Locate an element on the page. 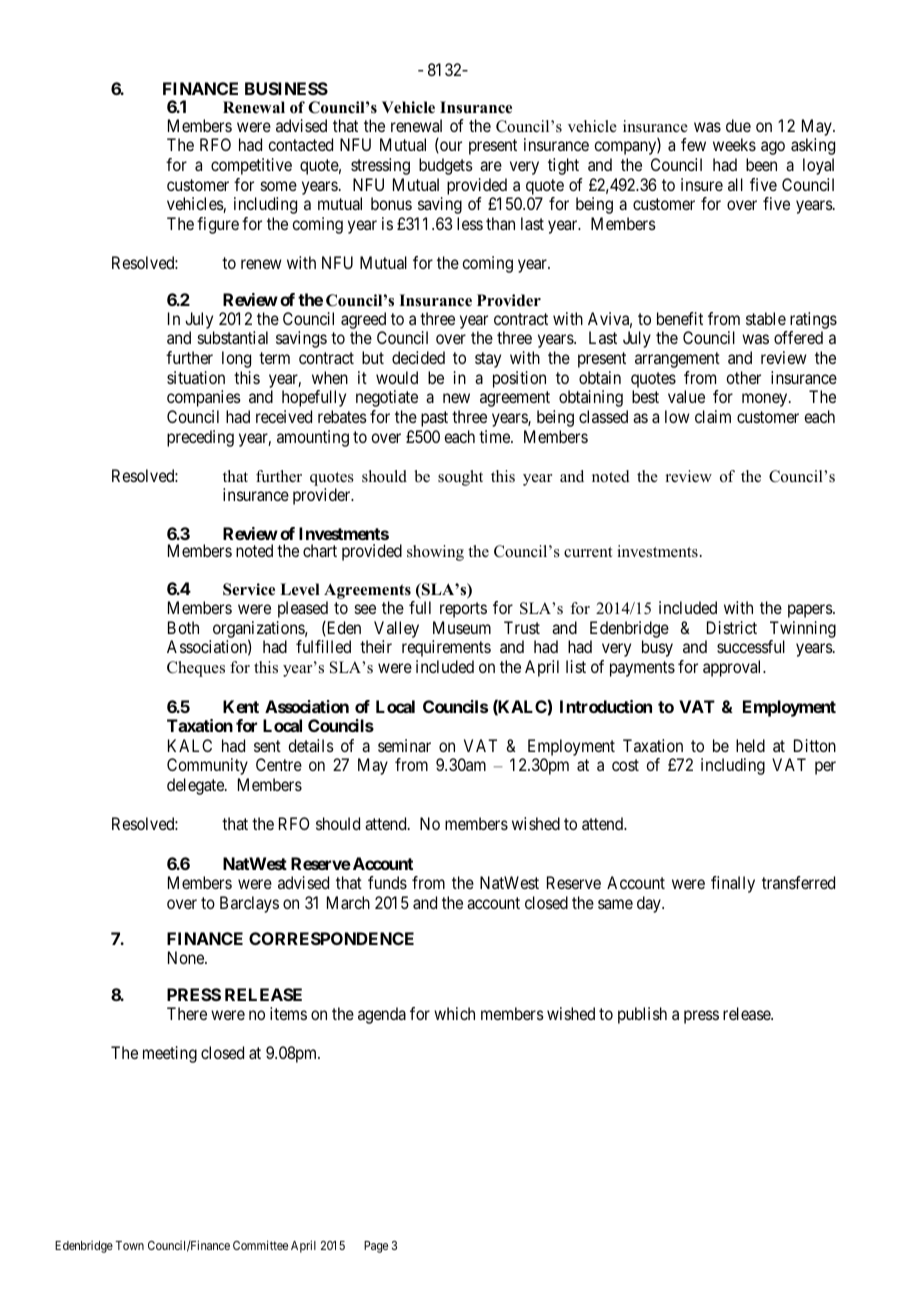  claim is located at coordinates (713, 416).
